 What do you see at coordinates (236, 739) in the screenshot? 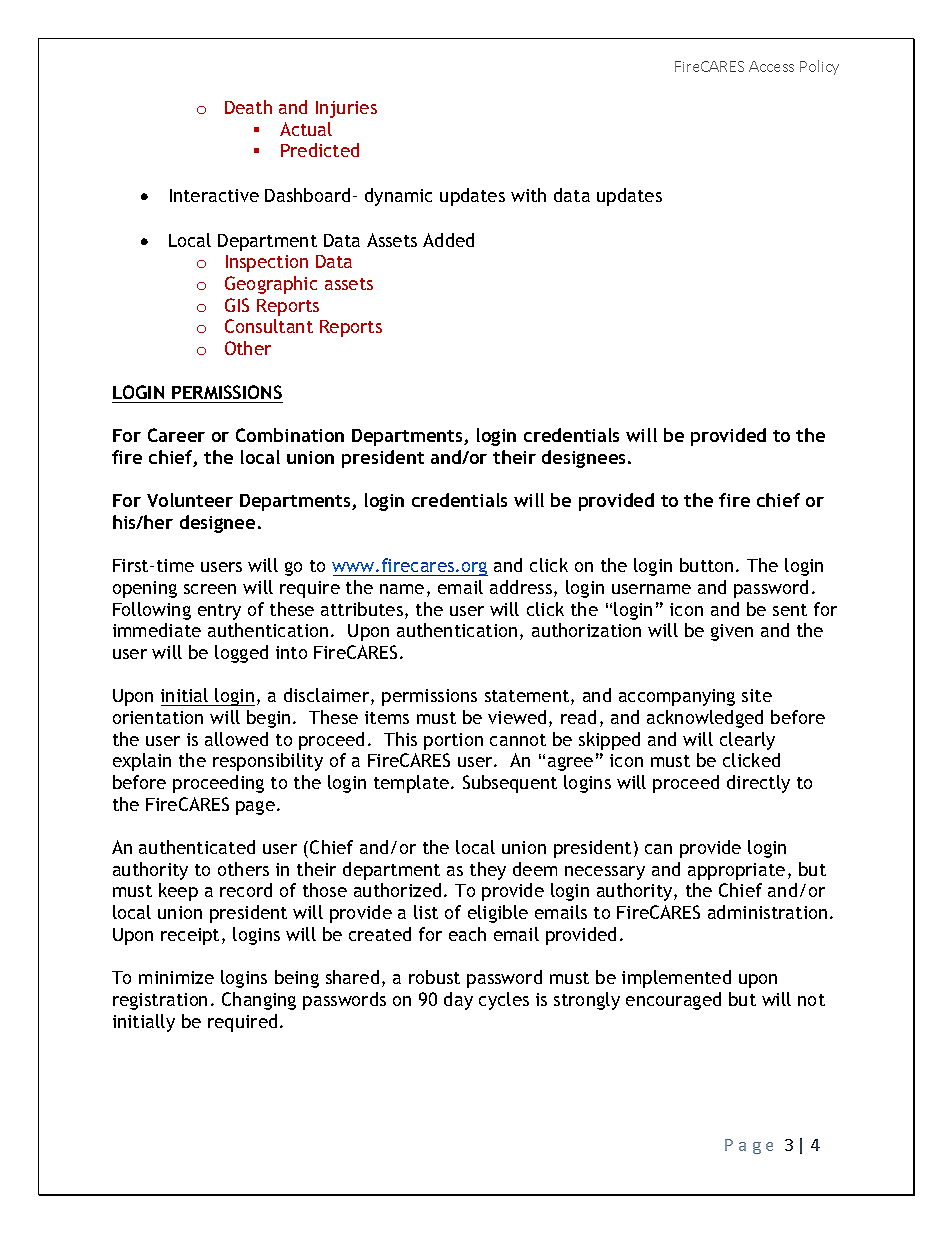
I see `allowed` at bounding box center [236, 739].
